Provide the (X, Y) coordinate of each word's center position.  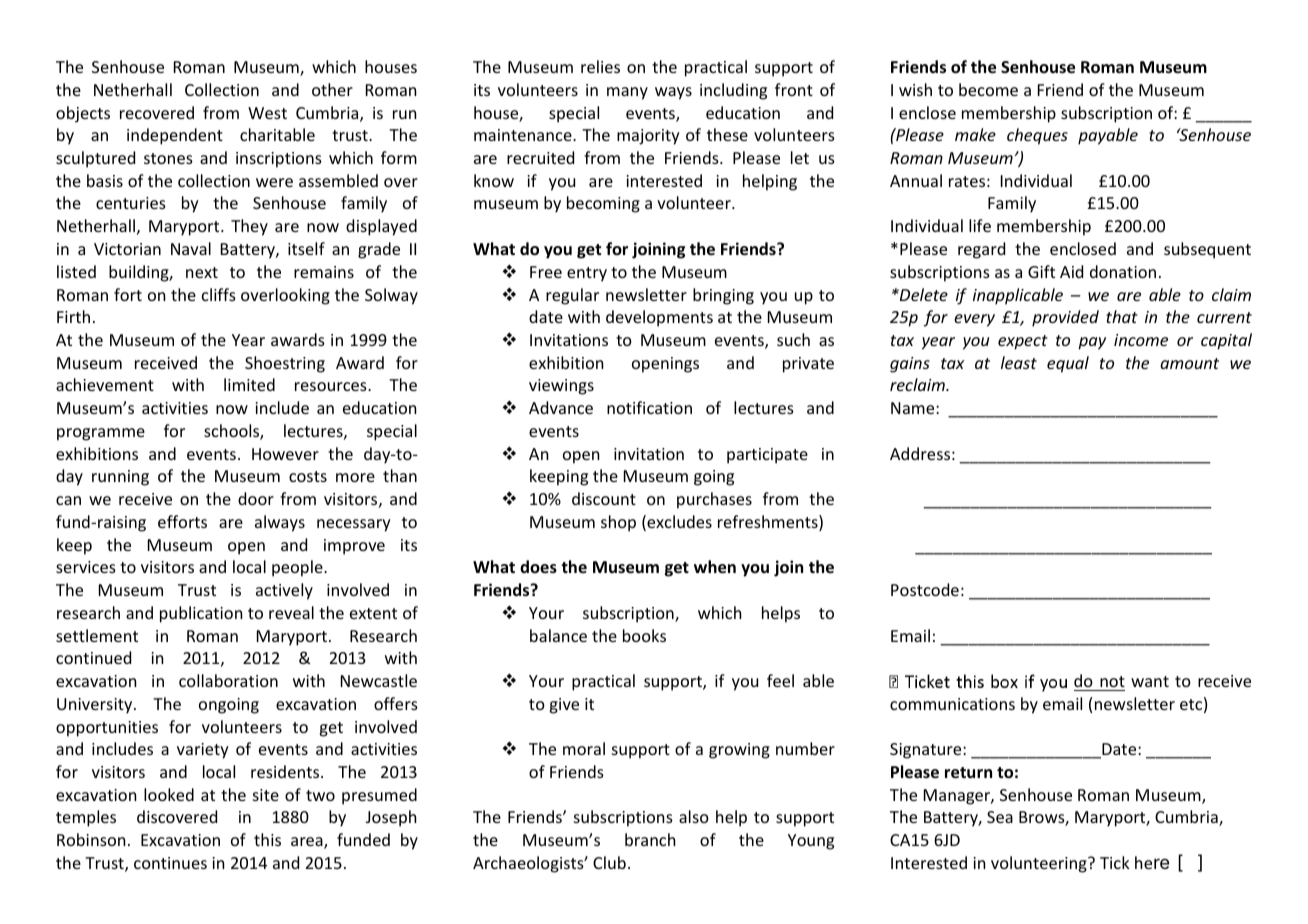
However (285, 454)
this (267, 839)
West (267, 113)
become (988, 89)
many (627, 93)
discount (604, 498)
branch (650, 839)
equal (1068, 364)
